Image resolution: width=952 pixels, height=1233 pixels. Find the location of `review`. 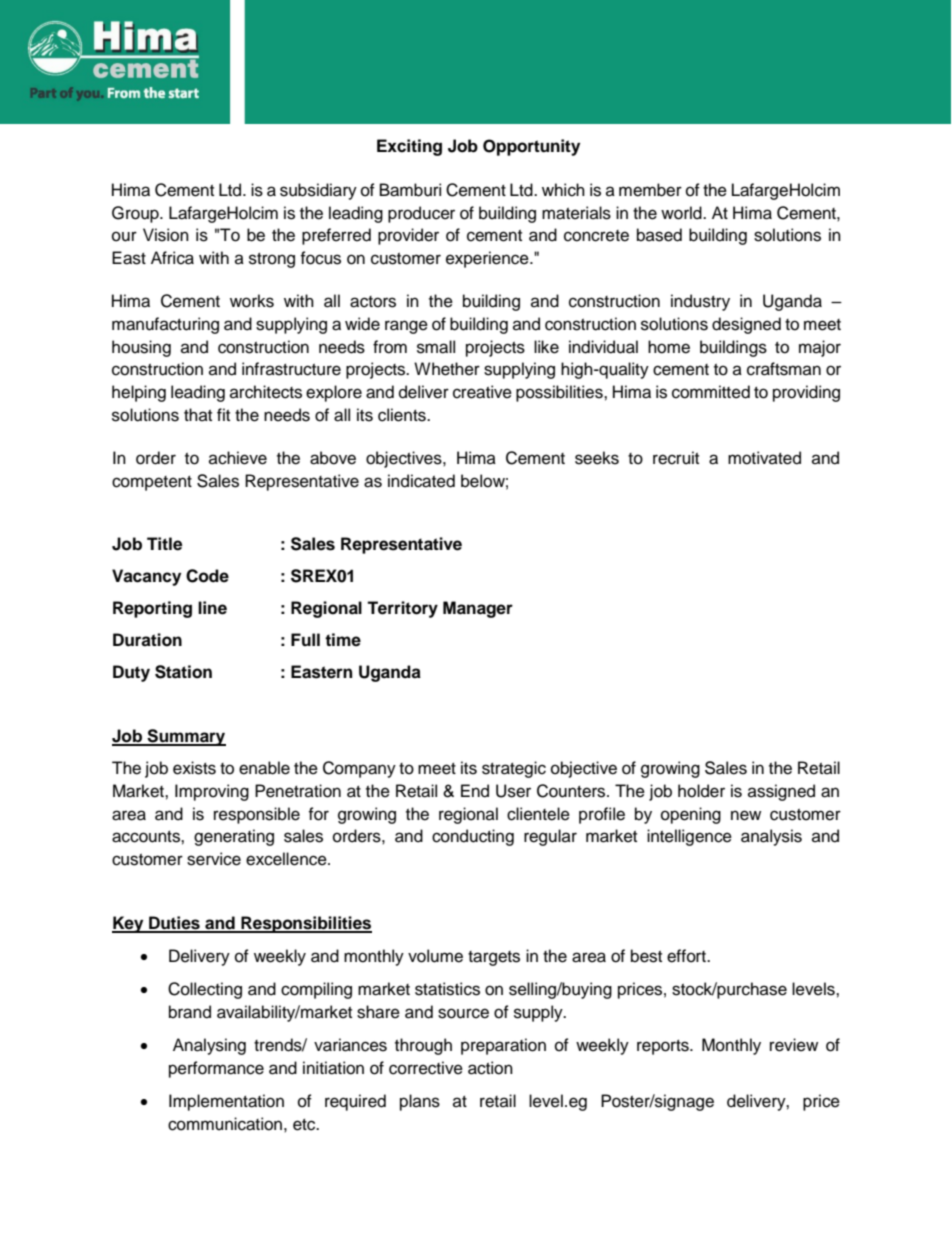

review is located at coordinates (794, 1045).
